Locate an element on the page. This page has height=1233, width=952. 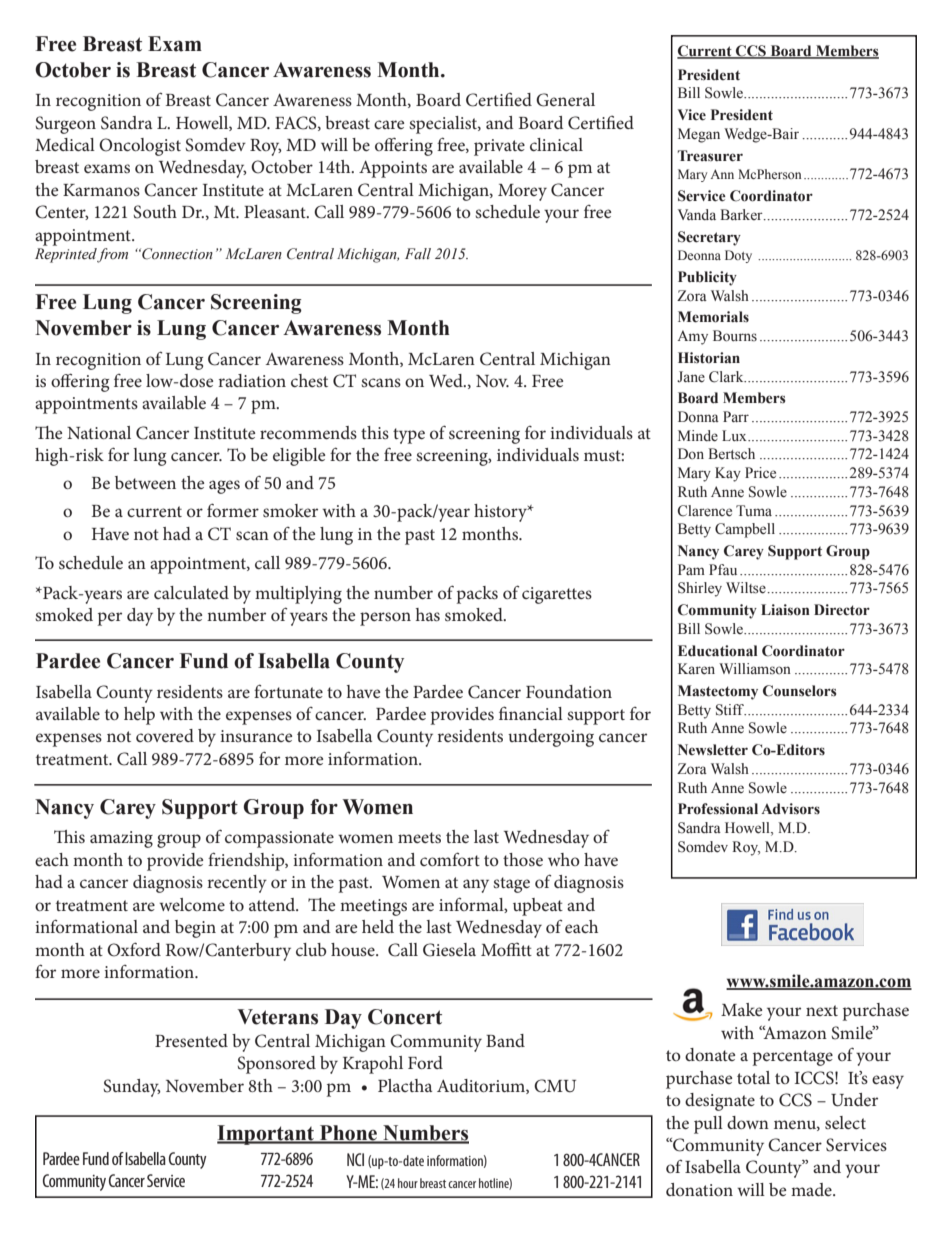
Sunday is located at coordinates (132, 1088).
